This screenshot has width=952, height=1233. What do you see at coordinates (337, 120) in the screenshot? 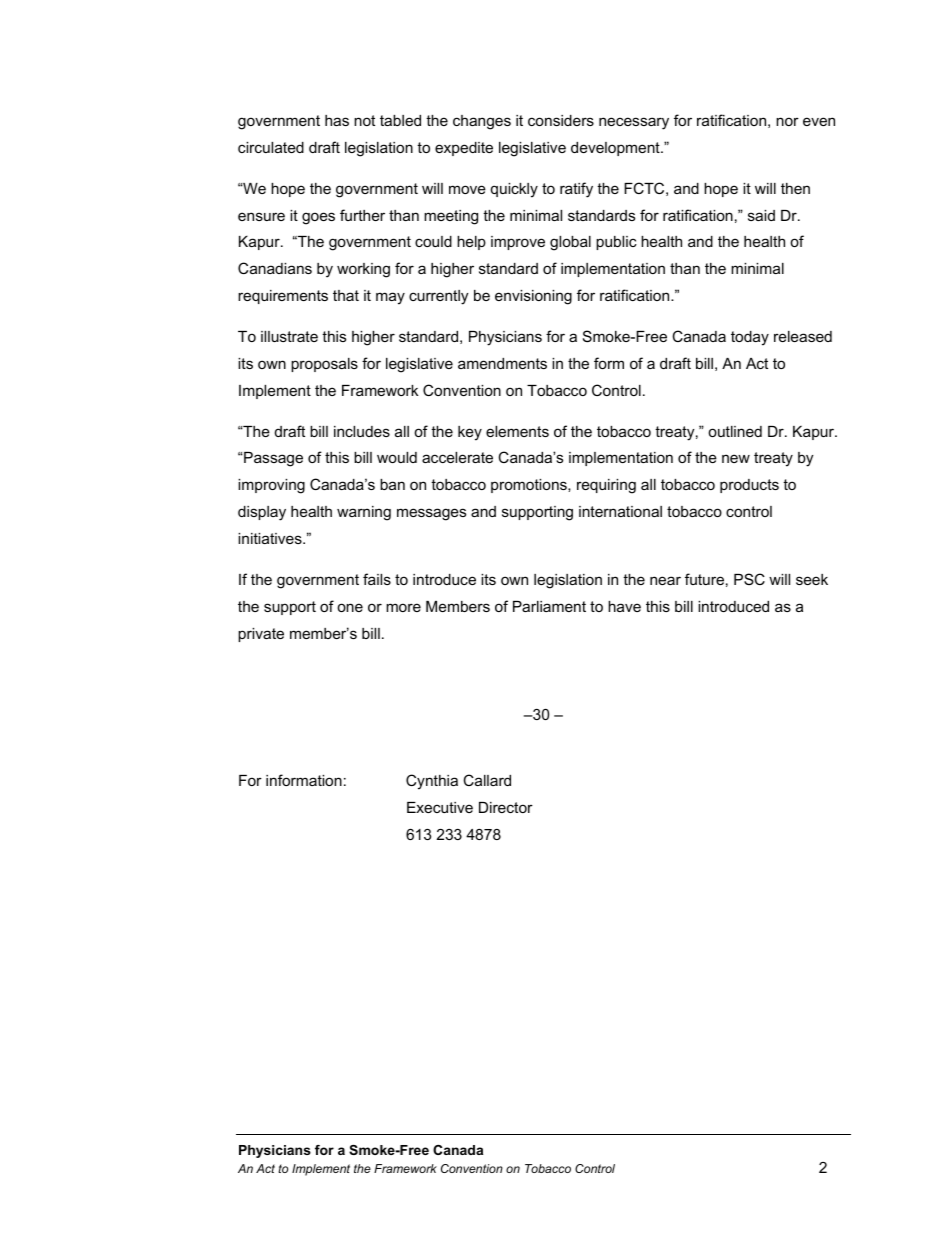
I see `has` at bounding box center [337, 120].
